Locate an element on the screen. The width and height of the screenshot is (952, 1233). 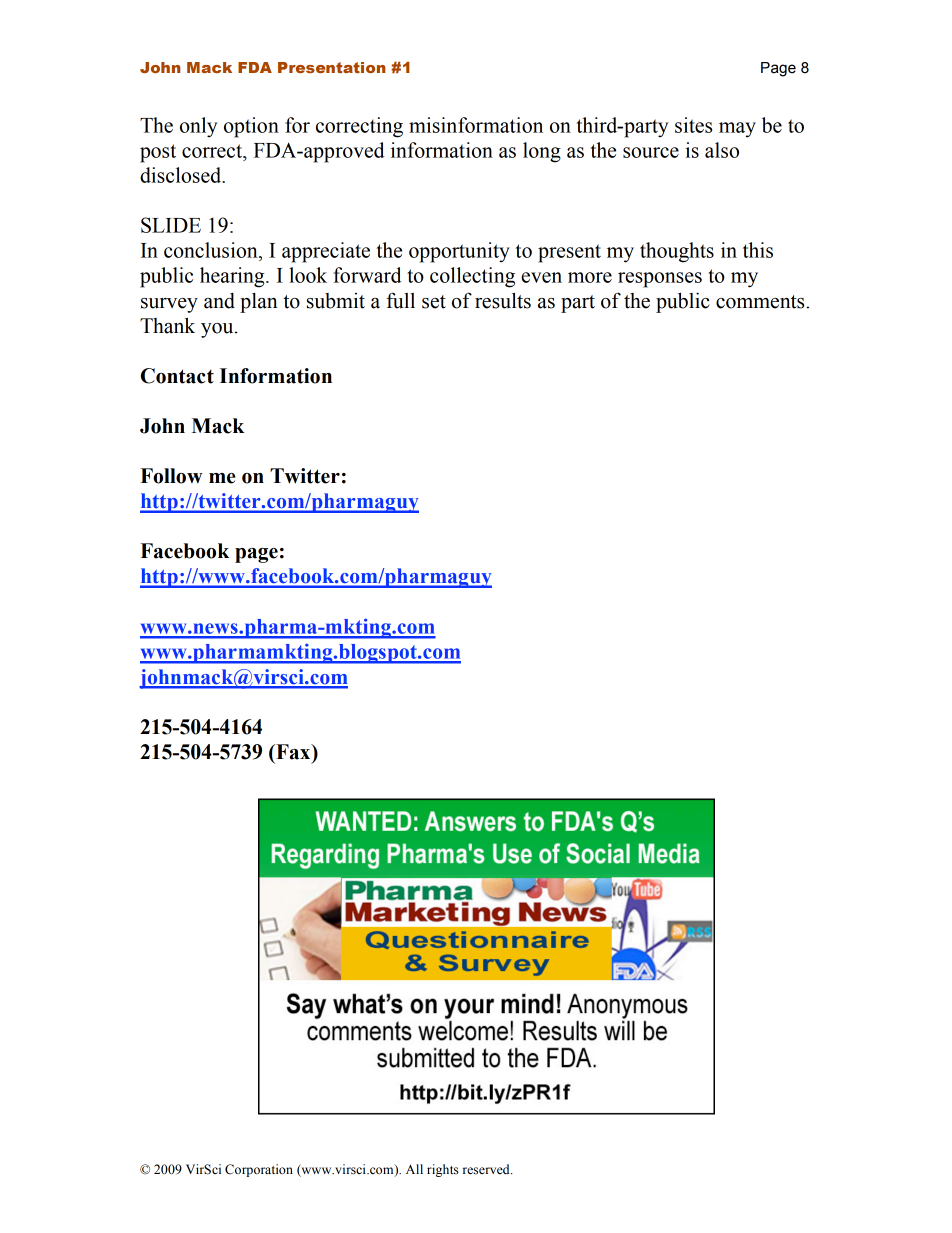
also is located at coordinates (722, 150).
